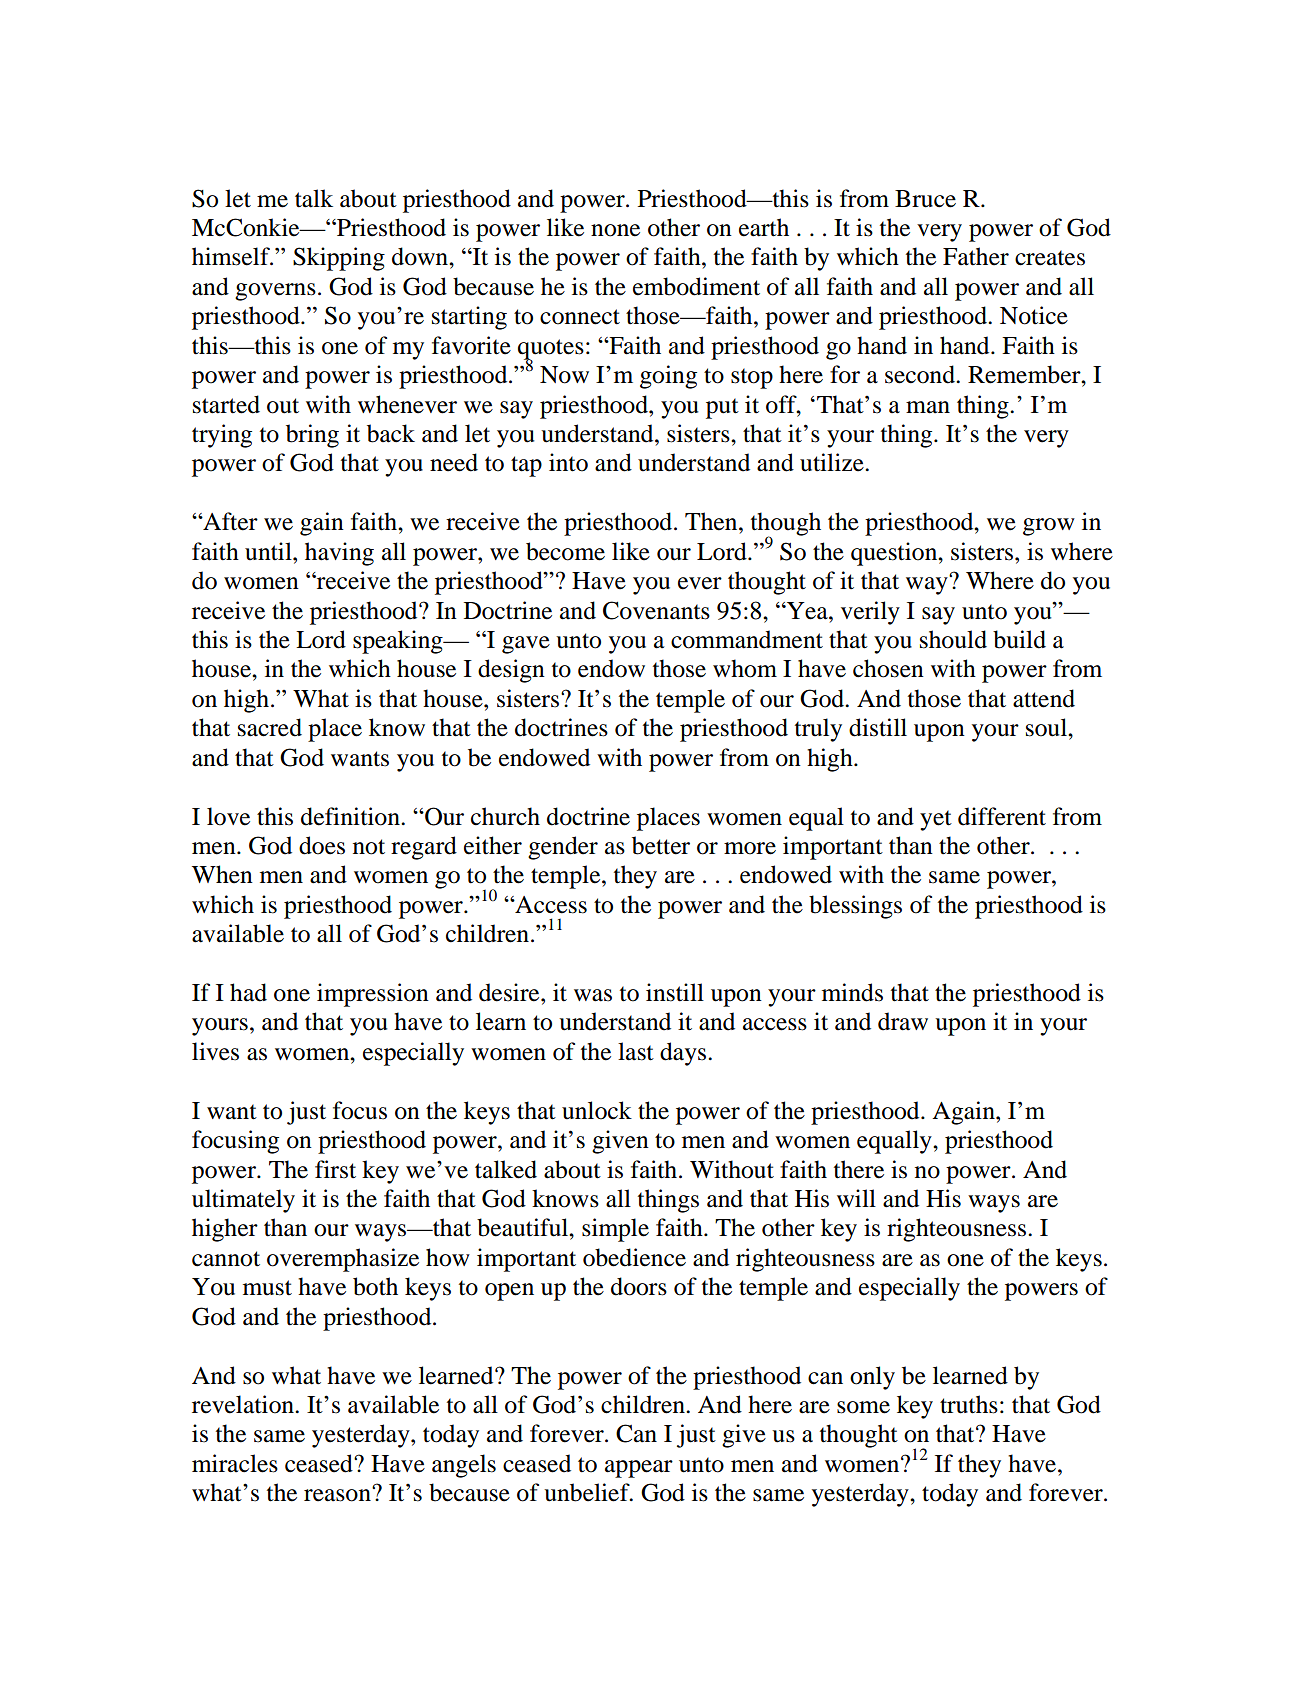 This image has height=1689, width=1305. I want to click on last, so click(636, 1051).
